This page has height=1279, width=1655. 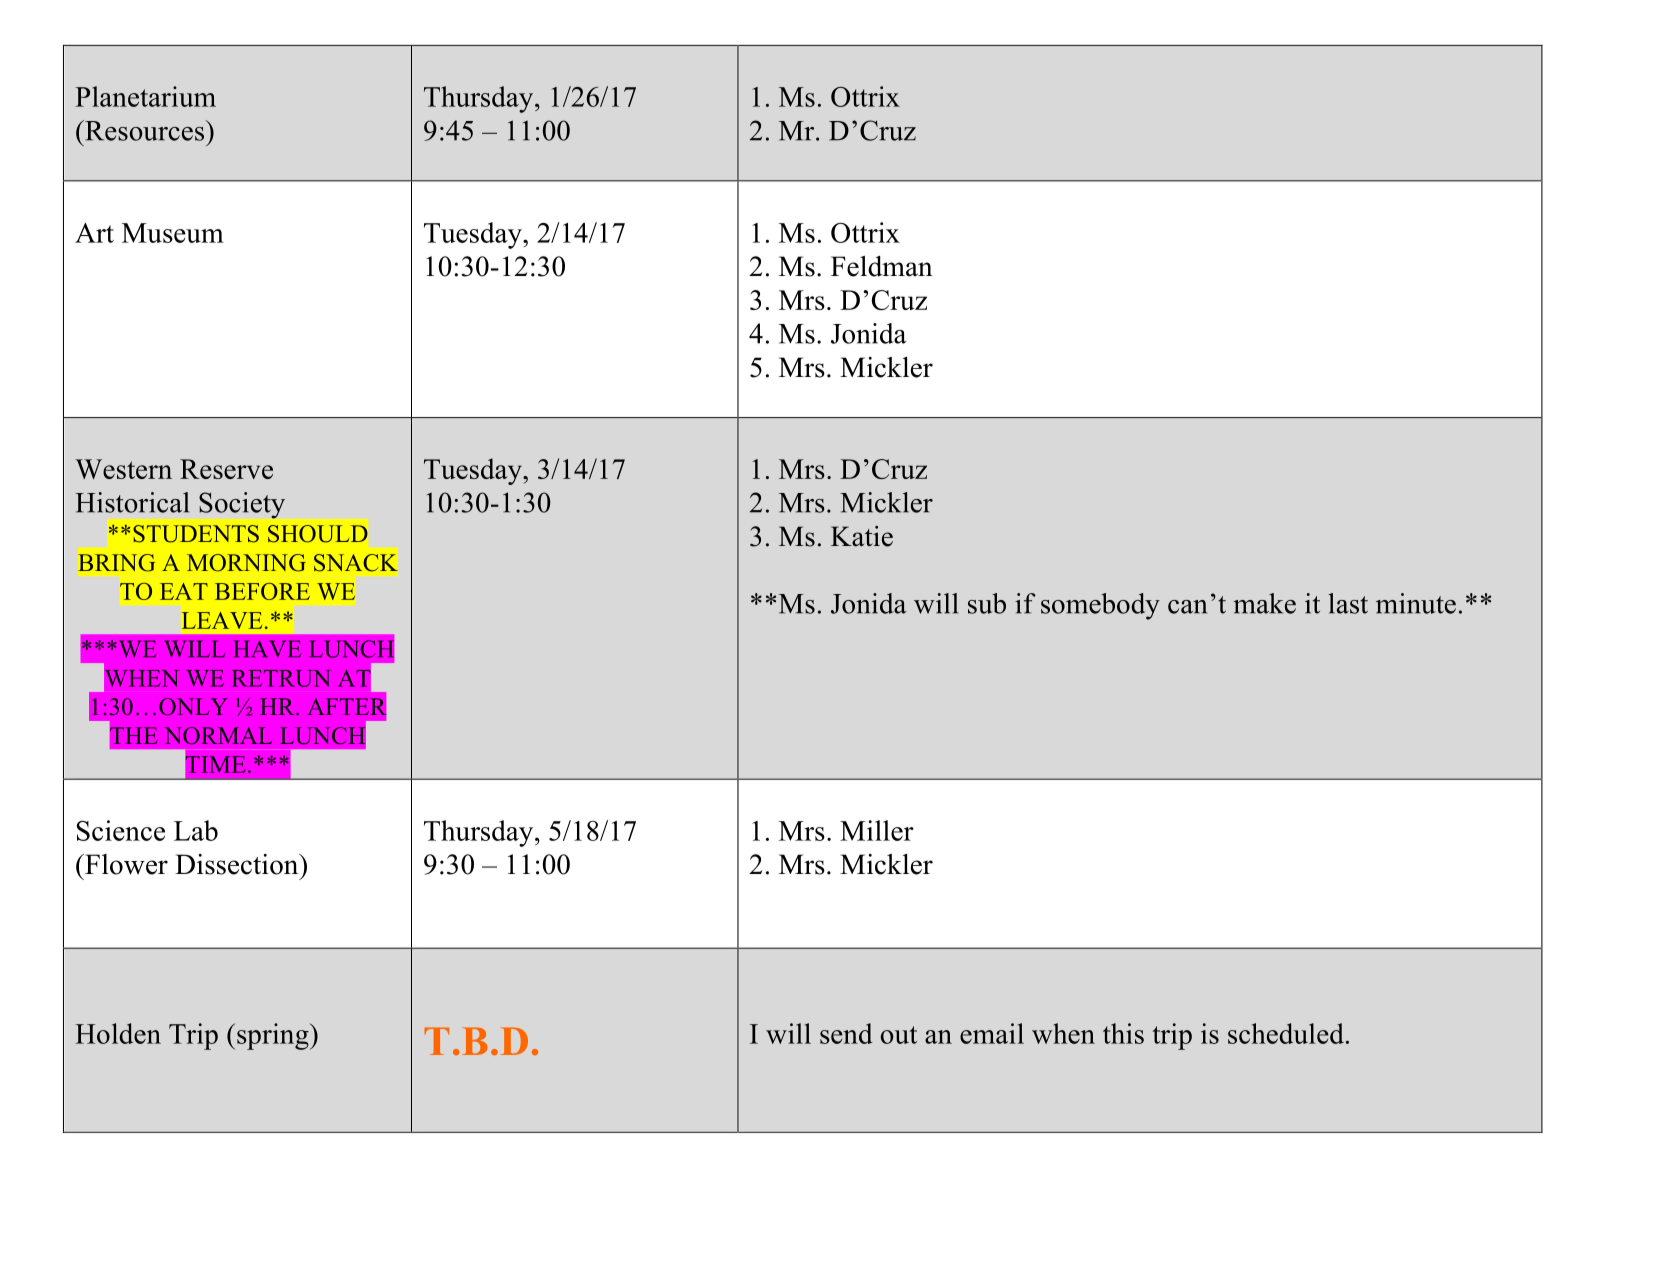 What do you see at coordinates (882, 266) in the page?
I see `Feldman` at bounding box center [882, 266].
